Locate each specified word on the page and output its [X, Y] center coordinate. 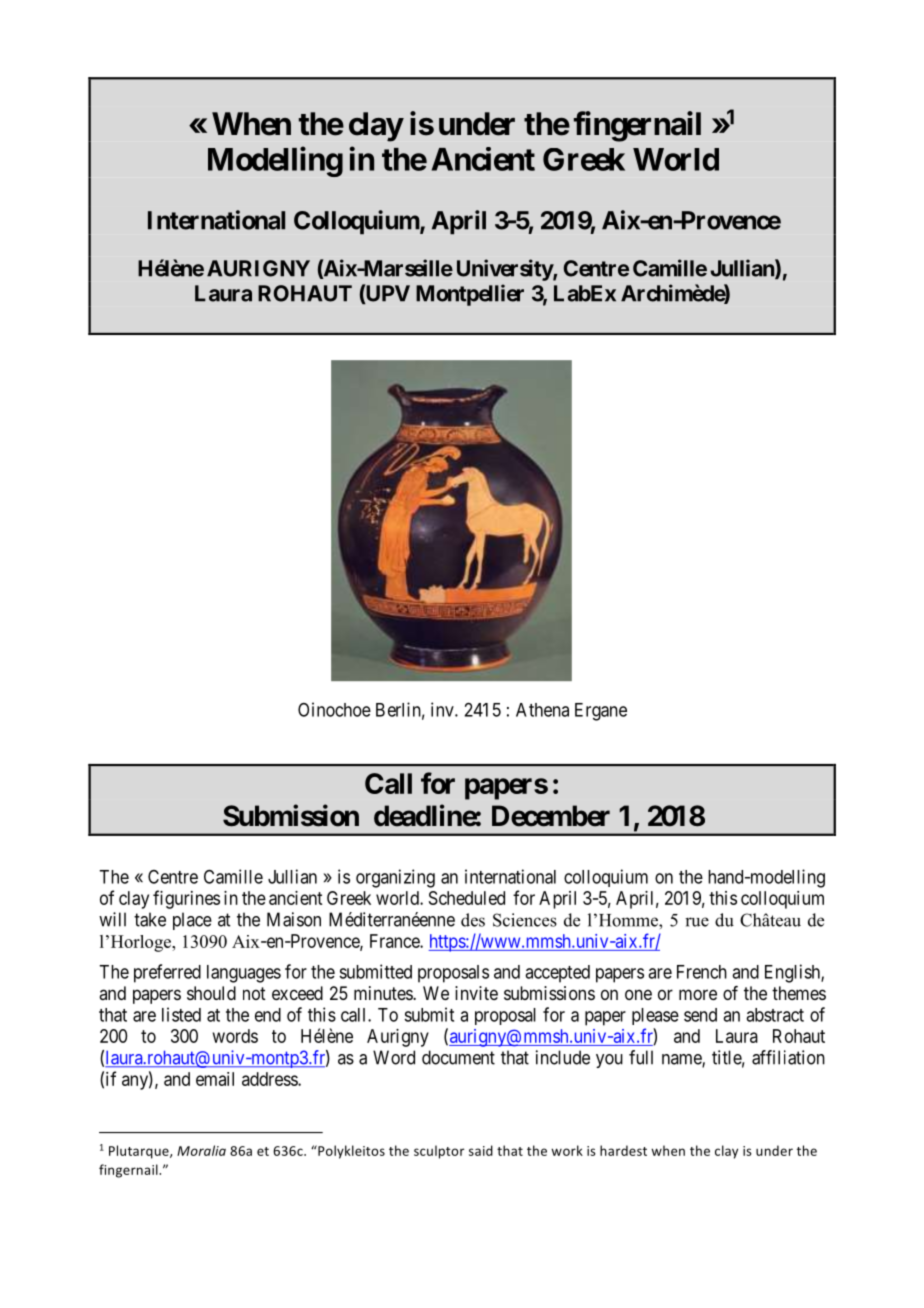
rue [697, 922]
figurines [186, 899]
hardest [623, 1150]
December [551, 816]
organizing [395, 878]
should [211, 993]
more [698, 994]
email [215, 1079]
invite [476, 993]
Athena [542, 710]
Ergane [601, 712]
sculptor [439, 1152]
